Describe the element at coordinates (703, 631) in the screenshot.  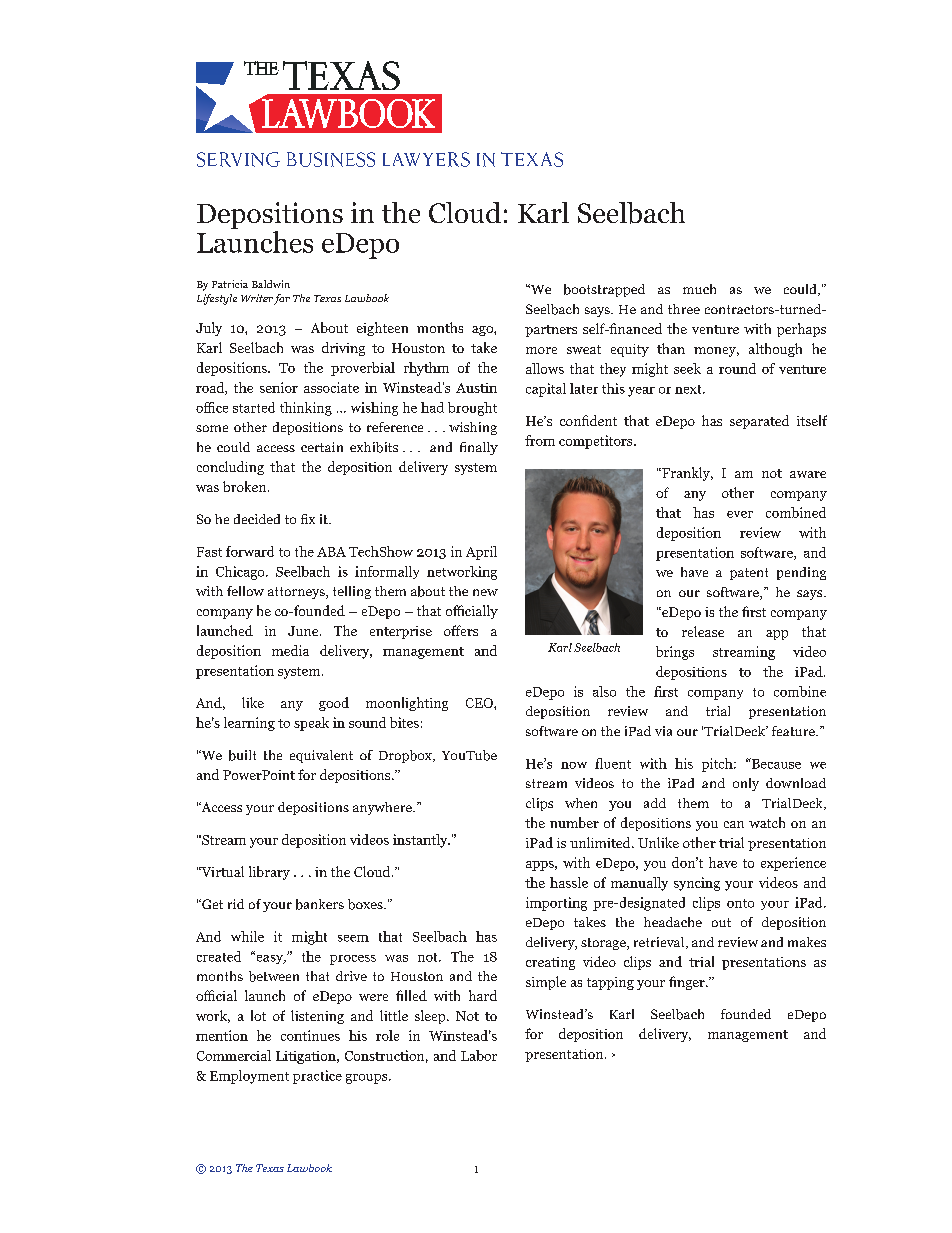
I see `release` at that location.
